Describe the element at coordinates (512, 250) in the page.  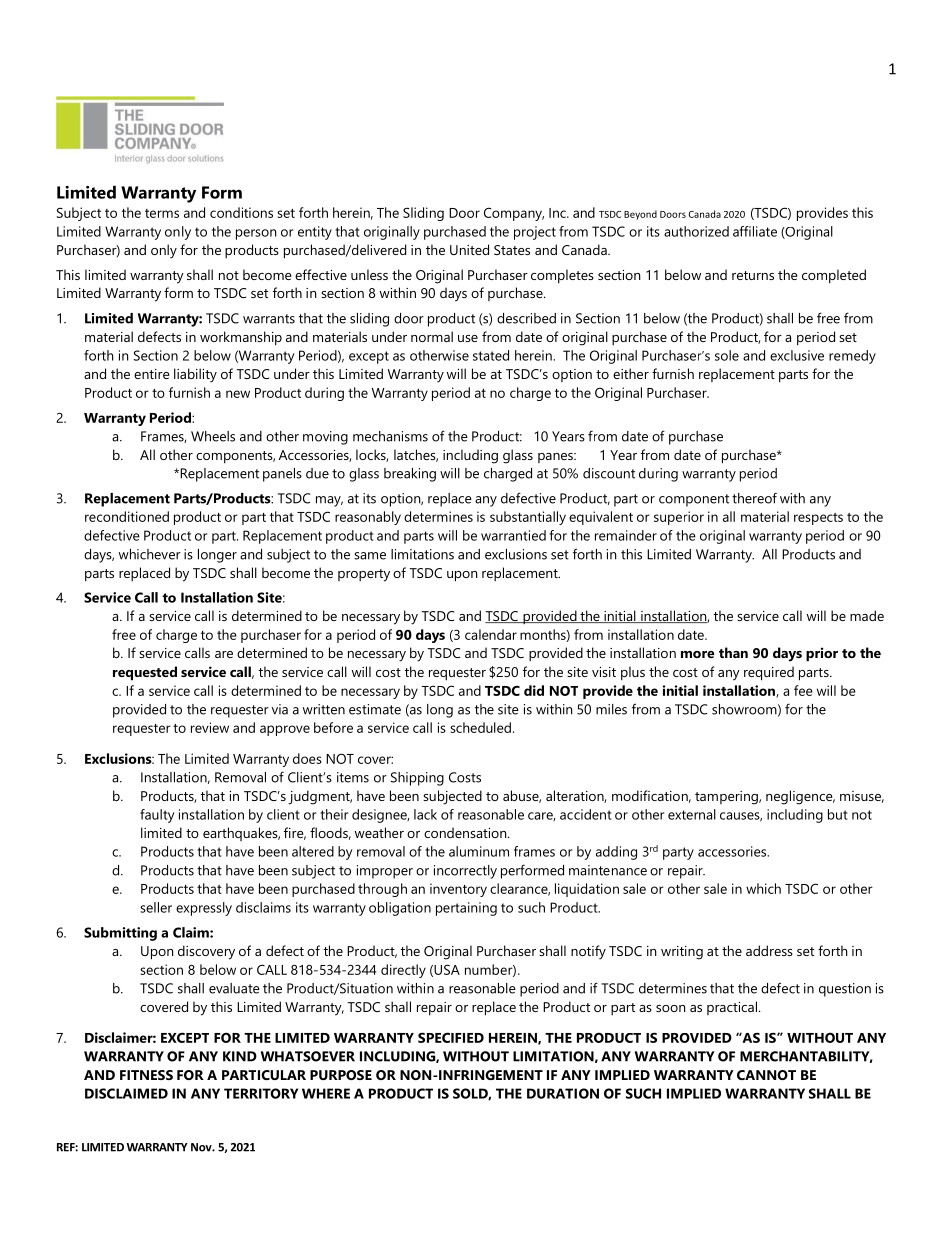
I see `States` at that location.
